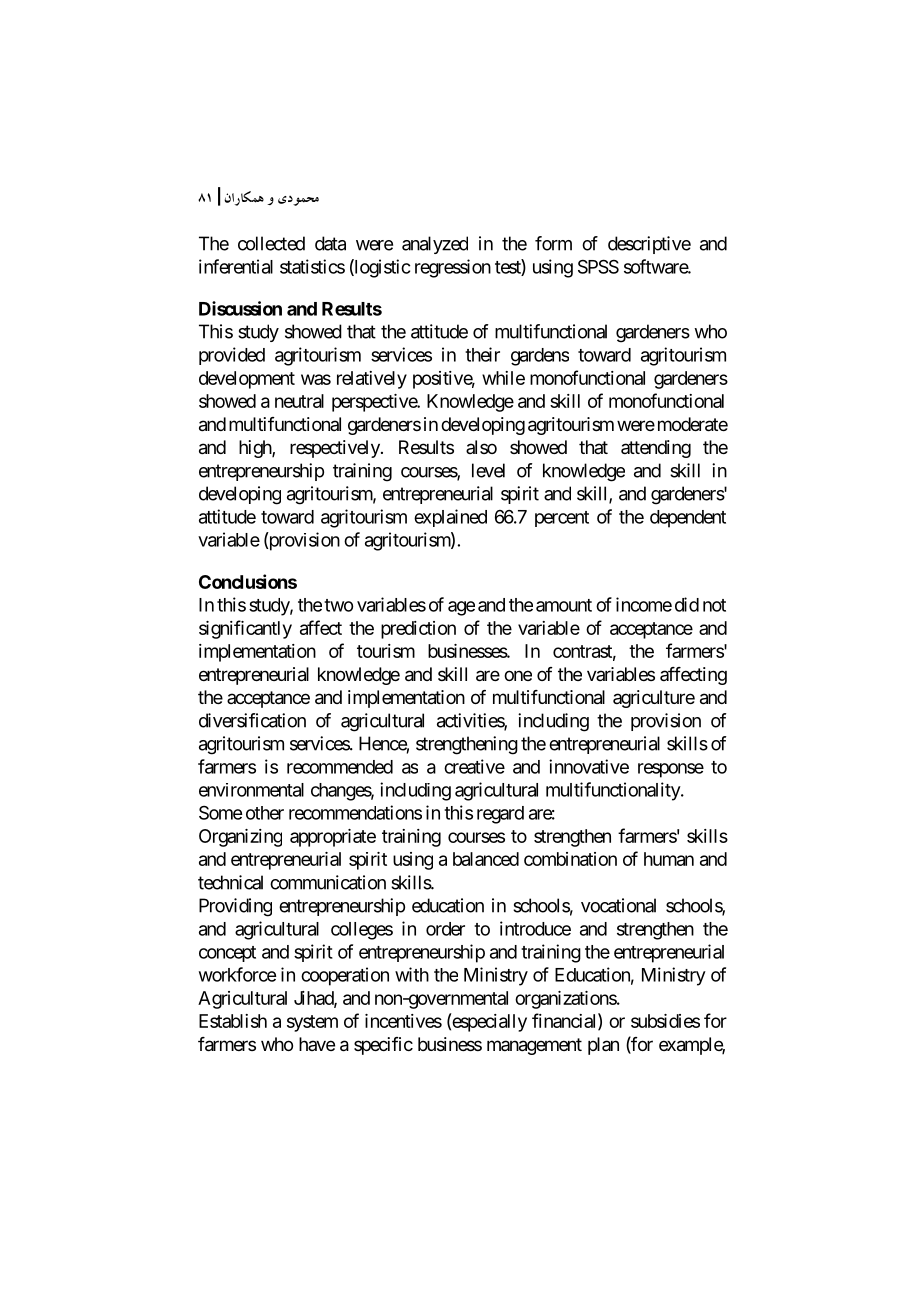 The image size is (924, 1308). What do you see at coordinates (453, 268) in the screenshot?
I see `regression` at bounding box center [453, 268].
